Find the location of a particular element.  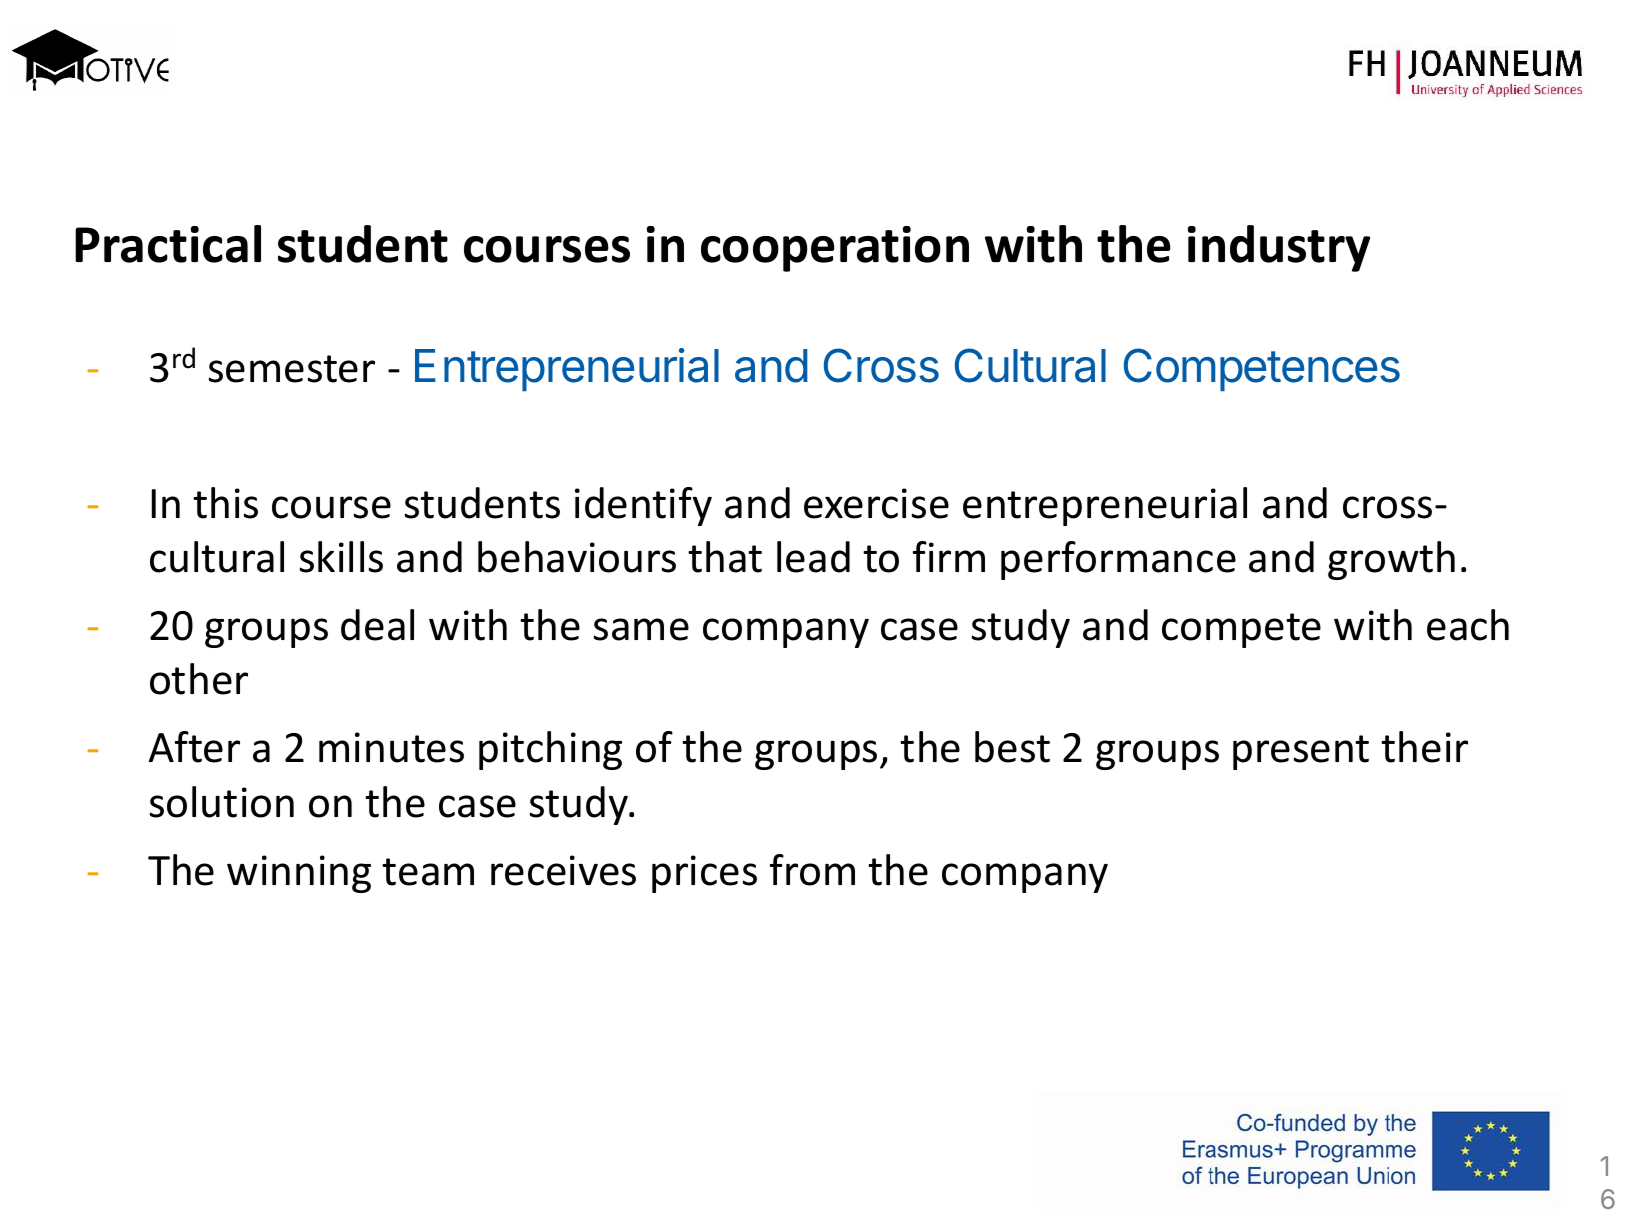

industry is located at coordinates (1279, 248).
